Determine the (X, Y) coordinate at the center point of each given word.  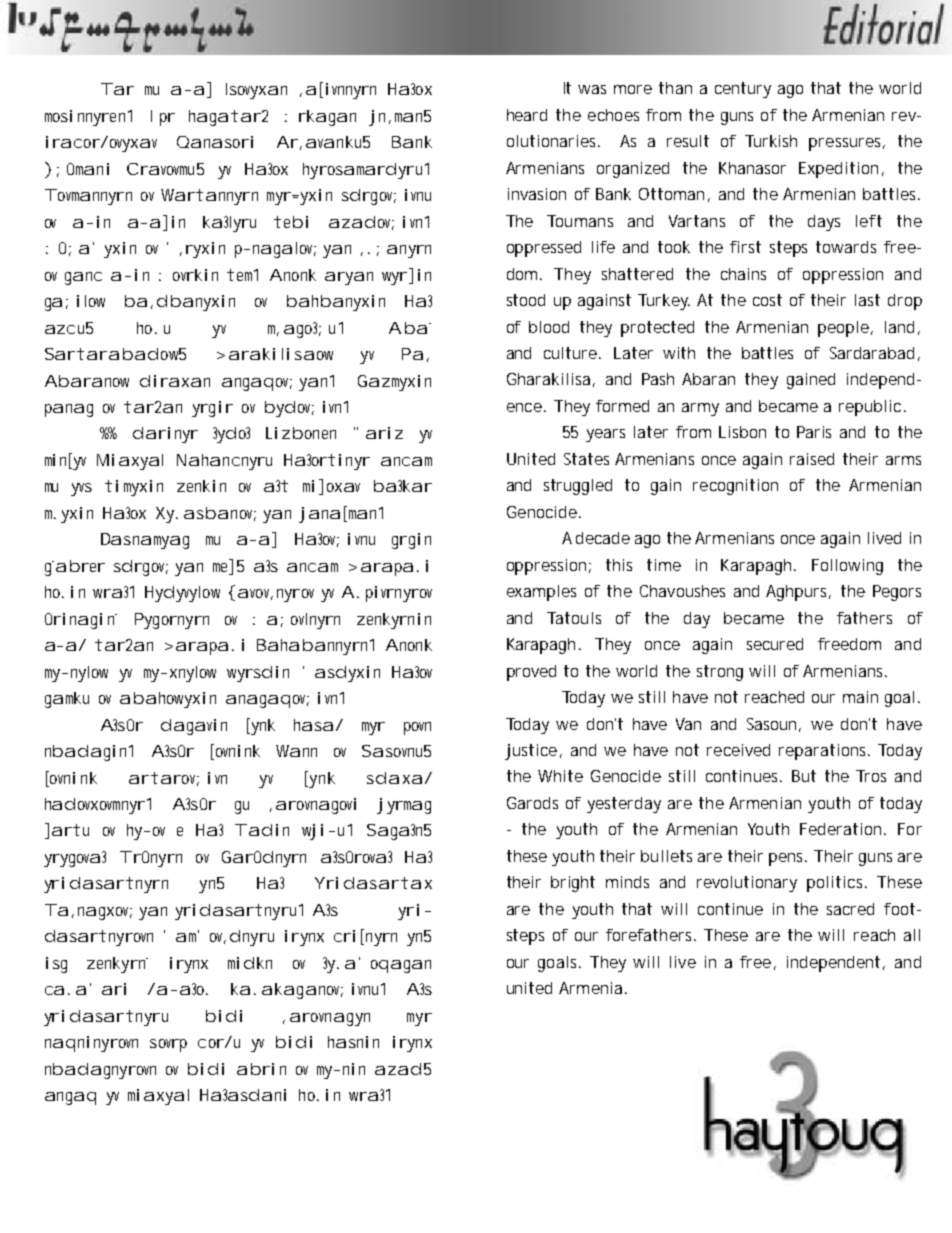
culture (572, 353)
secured (775, 644)
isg (56, 965)
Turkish (771, 141)
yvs (81, 489)
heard (527, 115)
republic (872, 408)
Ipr (163, 118)
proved (531, 673)
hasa (313, 725)
